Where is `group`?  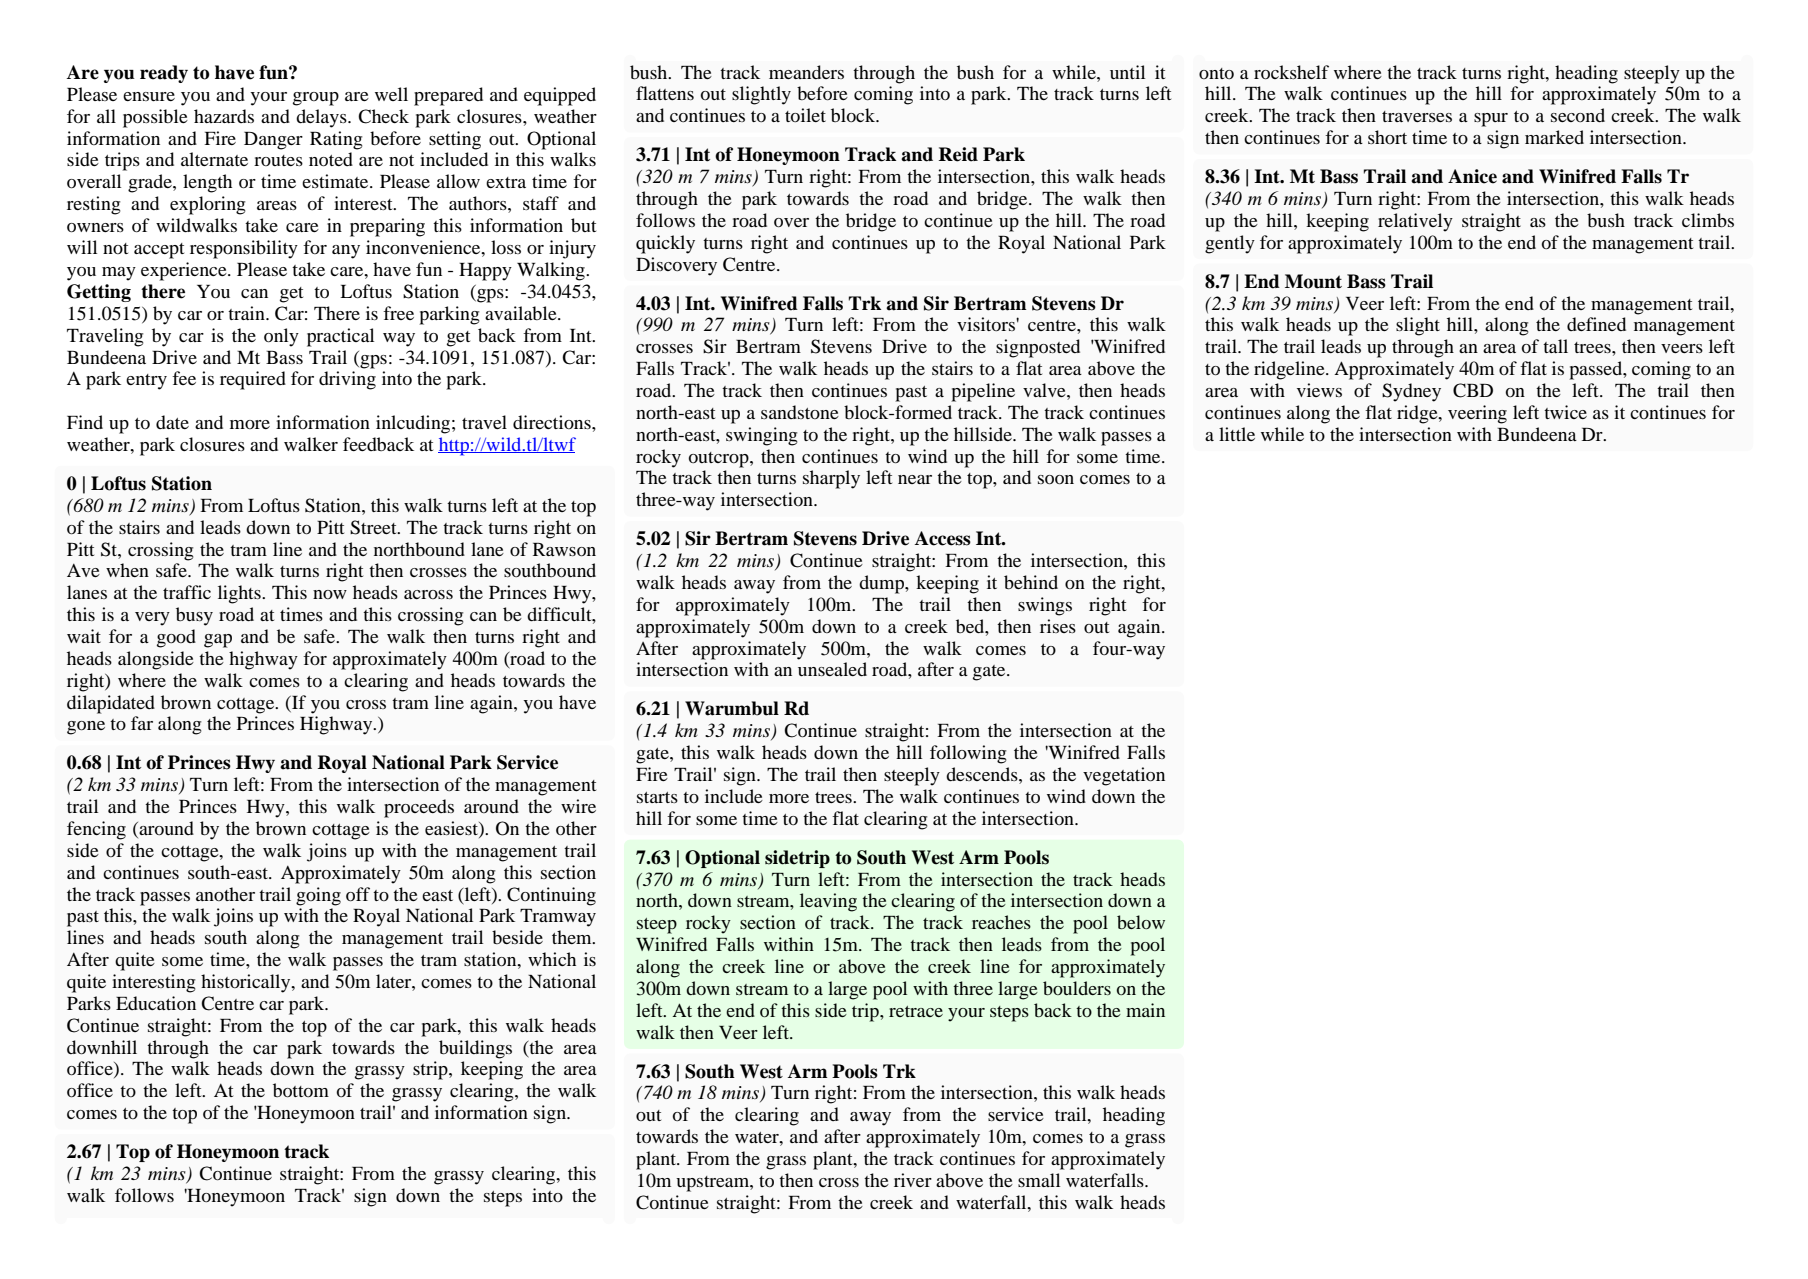
group is located at coordinates (316, 99).
